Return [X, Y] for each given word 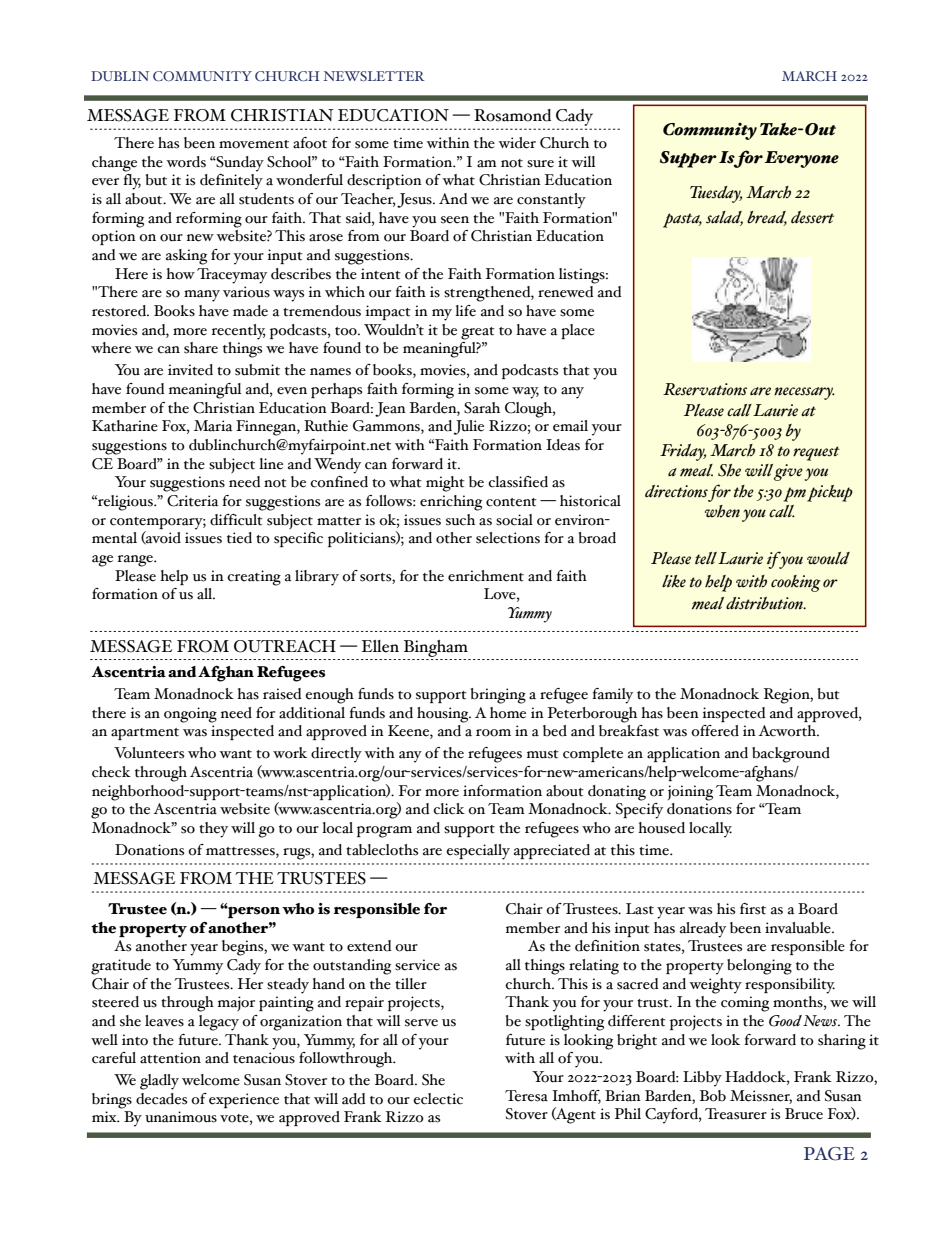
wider [517, 143]
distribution [765, 603]
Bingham [436, 650]
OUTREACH [285, 646]
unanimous [181, 1117]
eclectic [438, 1099]
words [186, 162]
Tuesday [716, 194]
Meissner [761, 1096]
